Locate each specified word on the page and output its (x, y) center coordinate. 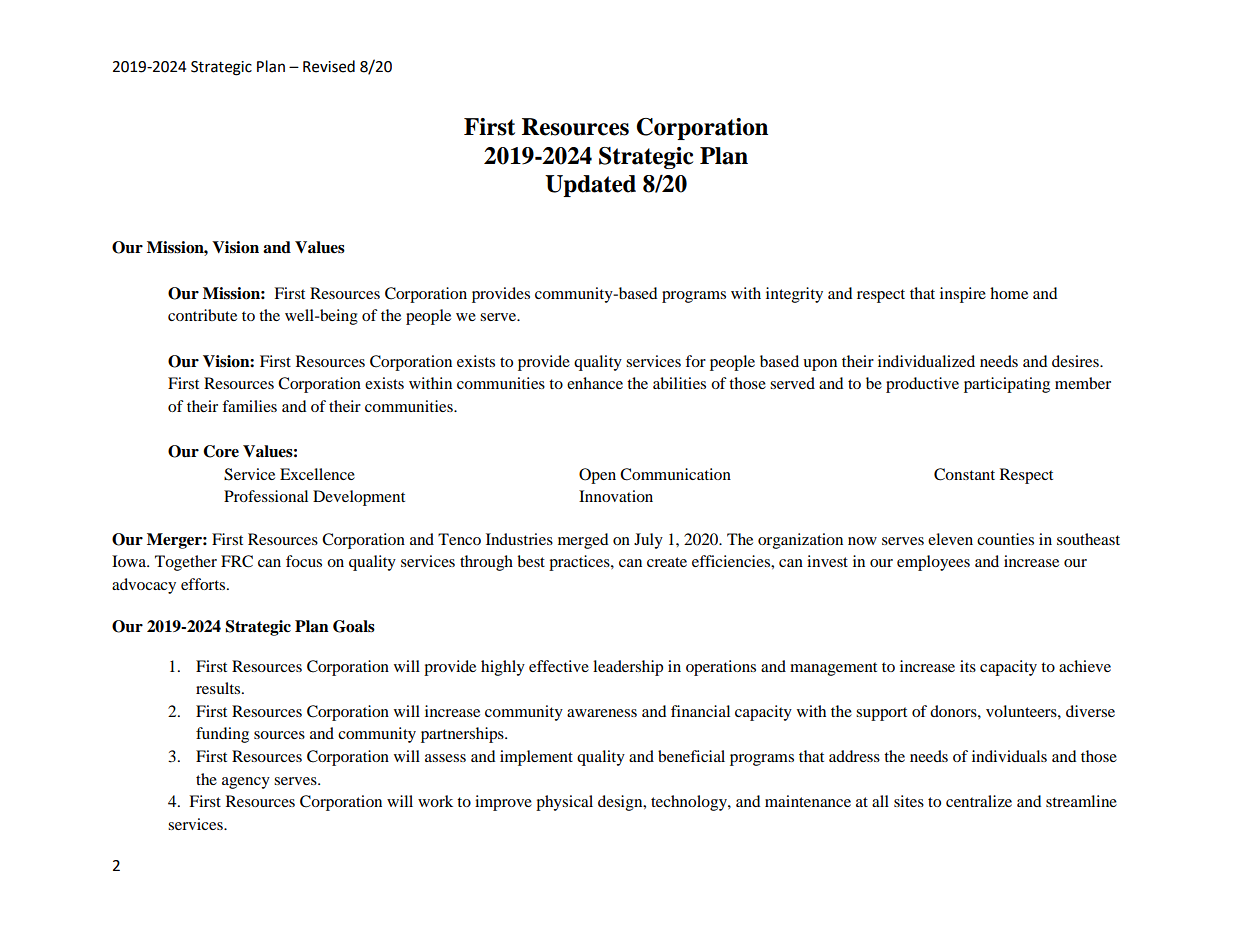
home (1009, 293)
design (621, 803)
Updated (590, 186)
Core (221, 451)
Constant (964, 474)
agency (246, 783)
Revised (329, 66)
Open (597, 476)
